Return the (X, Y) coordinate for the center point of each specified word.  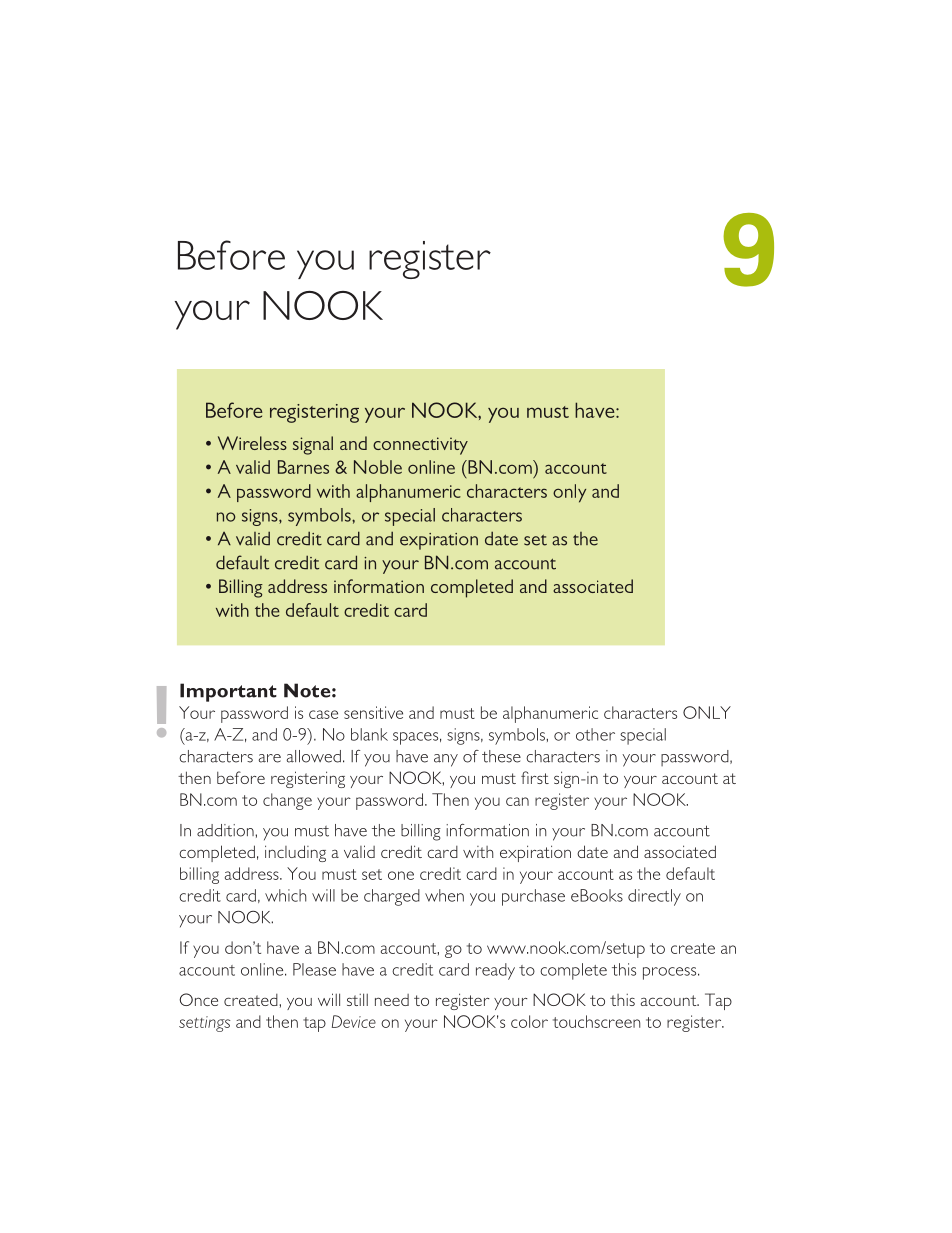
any (446, 760)
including (295, 853)
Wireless (252, 443)
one (401, 875)
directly (654, 897)
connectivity (420, 446)
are (270, 758)
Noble (378, 467)
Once (198, 999)
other (595, 734)
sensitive (373, 712)
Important (228, 692)
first (535, 777)
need (392, 1000)
